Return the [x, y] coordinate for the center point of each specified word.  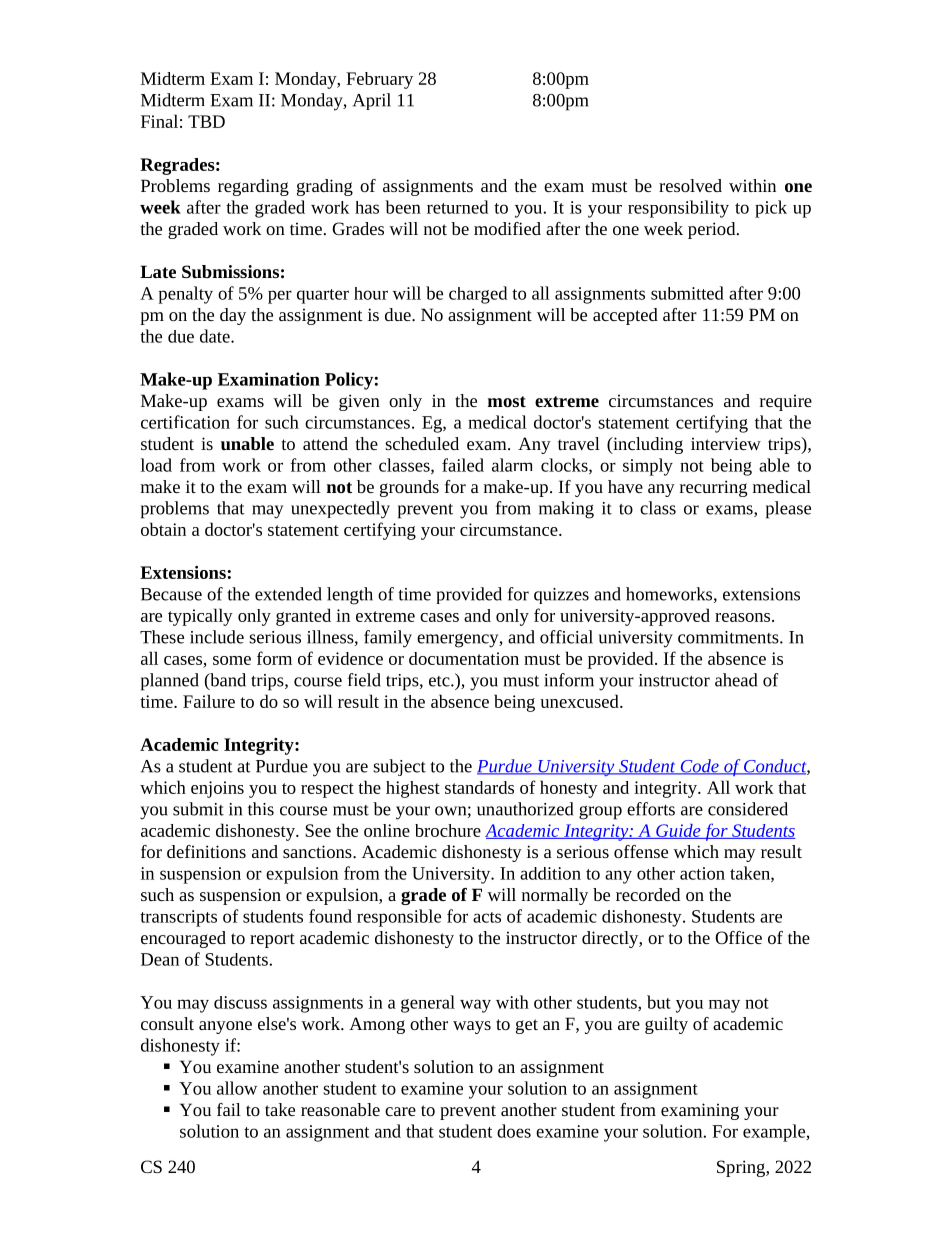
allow [237, 1088]
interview [726, 443]
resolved [690, 185]
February [379, 80]
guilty [666, 1025]
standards [479, 787]
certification [185, 422]
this [261, 809]
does [514, 1131]
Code [699, 767]
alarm [512, 465]
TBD [206, 121]
